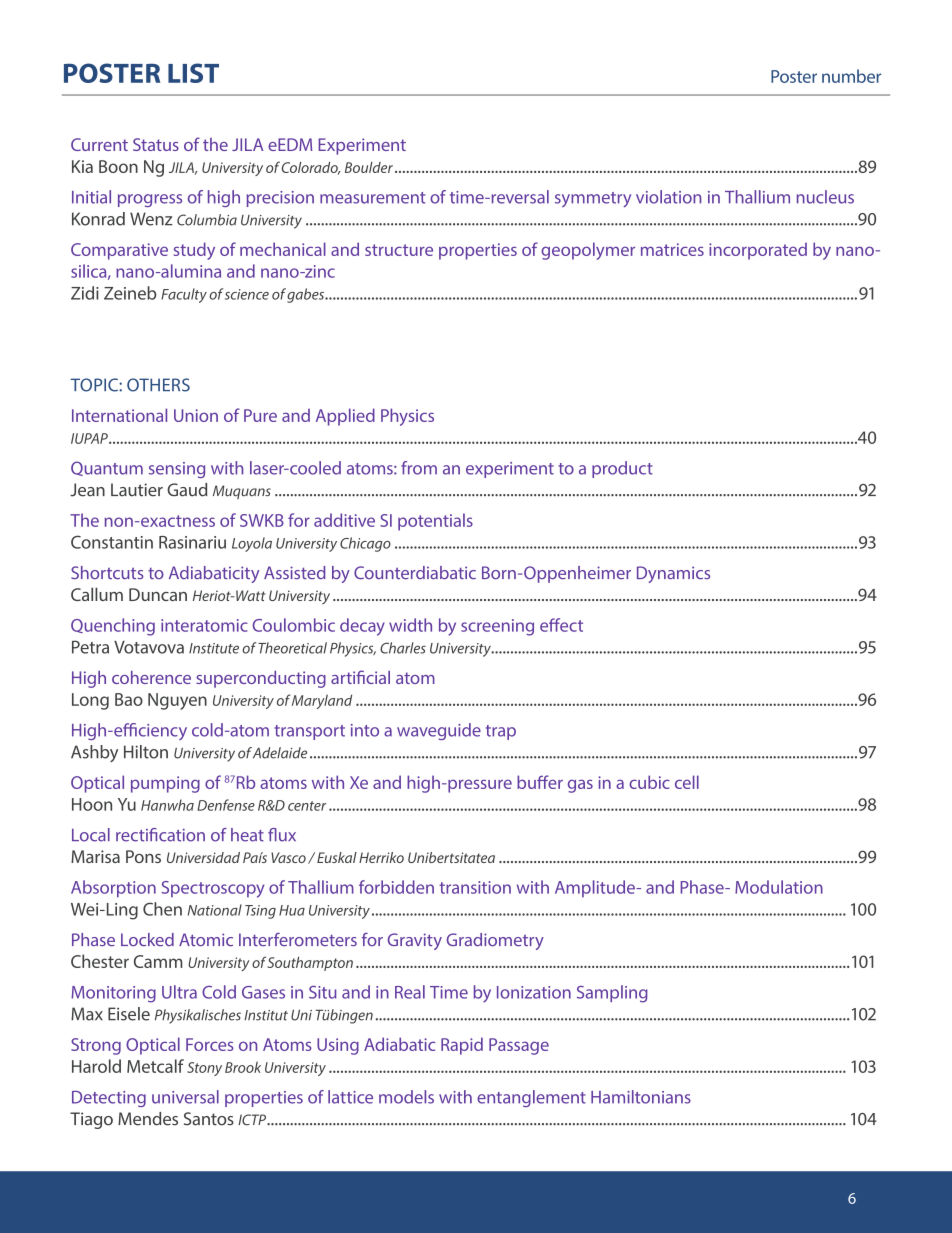 The width and height of the document is (952, 1233). Describe the element at coordinates (406, 1097) in the document. I see `models` at that location.
